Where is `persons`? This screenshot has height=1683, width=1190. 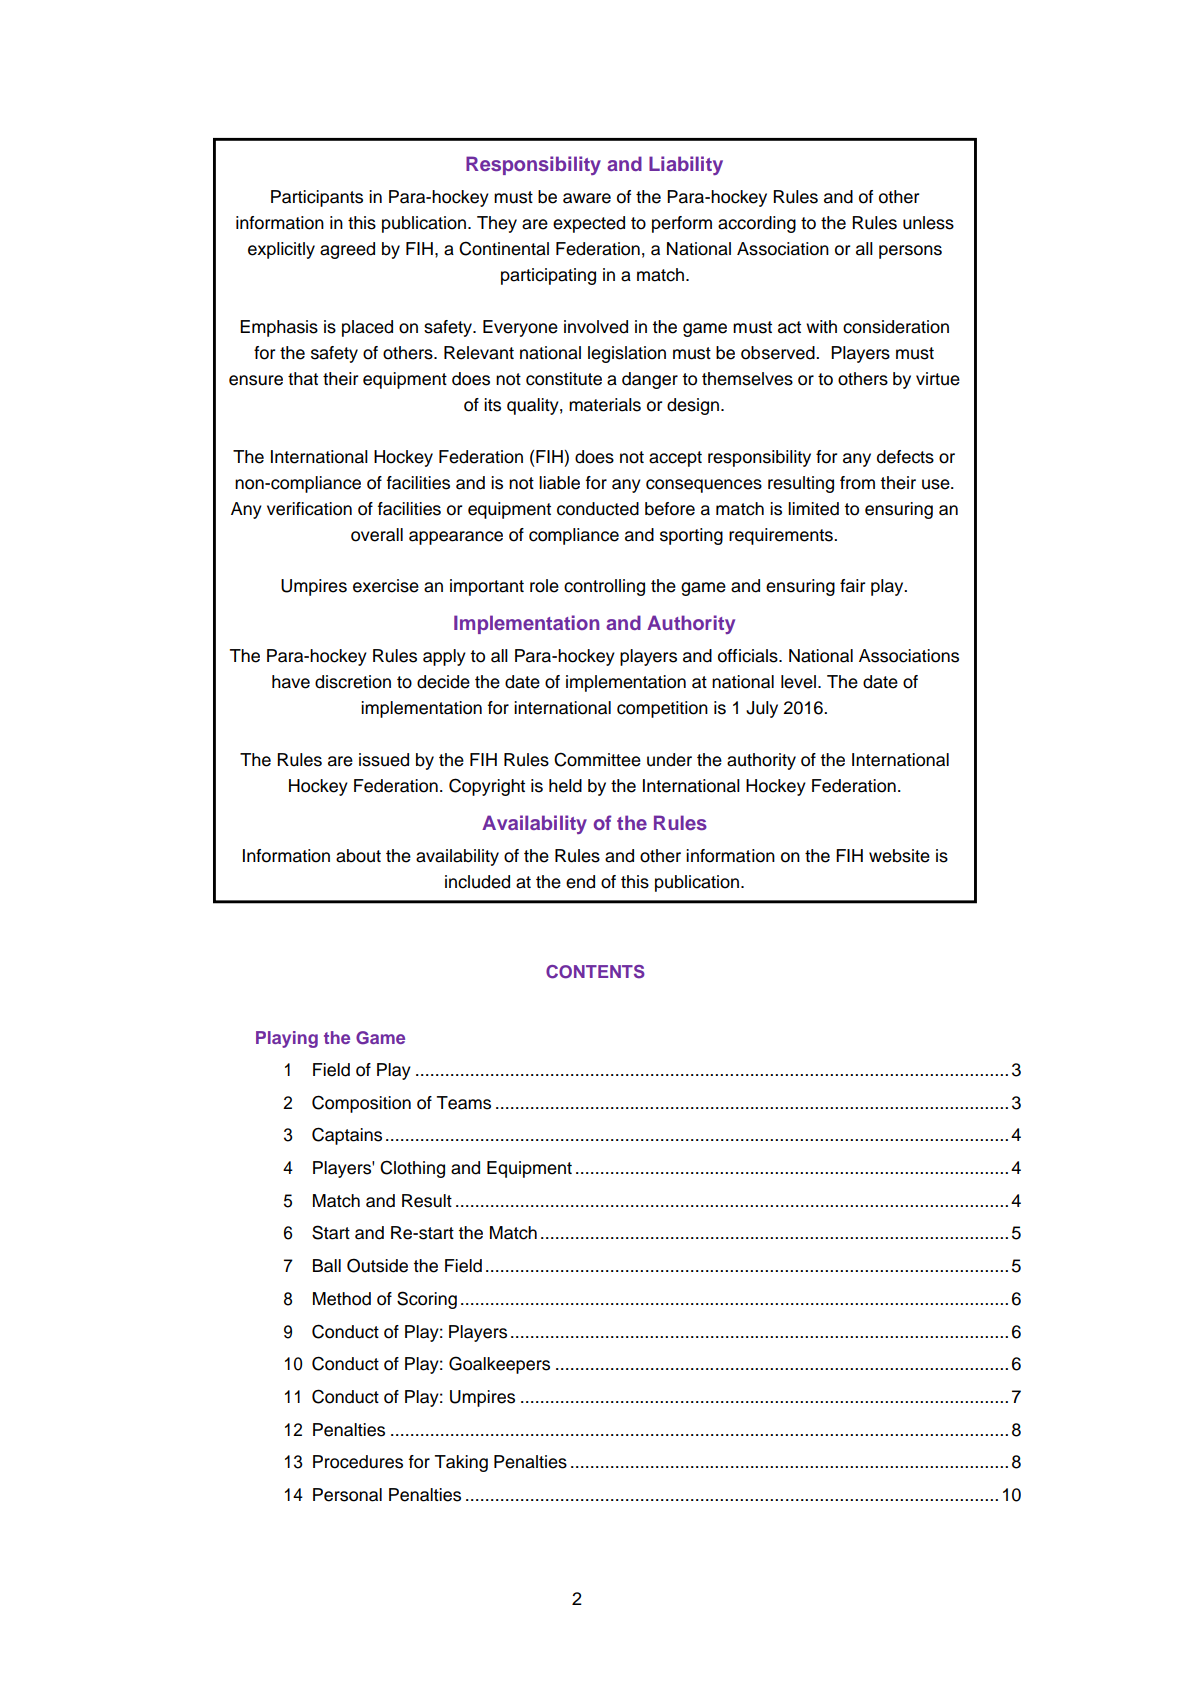
persons is located at coordinates (910, 252).
